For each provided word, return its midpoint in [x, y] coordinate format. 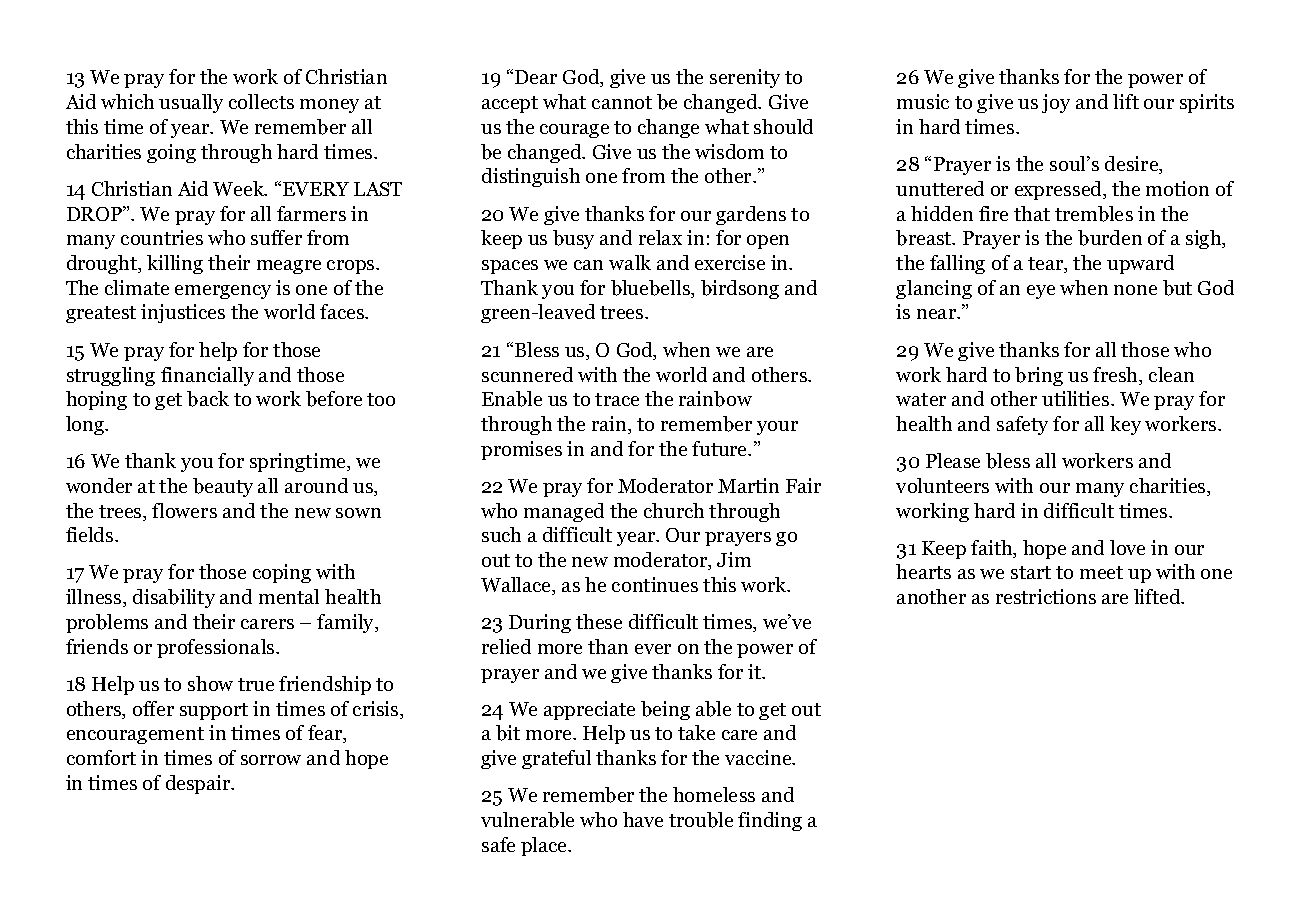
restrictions [1046, 596]
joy [1056, 103]
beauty [223, 487]
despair [199, 784]
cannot [622, 102]
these [599, 621]
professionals [217, 648]
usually [191, 103]
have [643, 819]
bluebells [652, 289]
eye [1041, 292]
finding [770, 821]
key [1125, 425]
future [721, 448]
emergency [223, 292]
